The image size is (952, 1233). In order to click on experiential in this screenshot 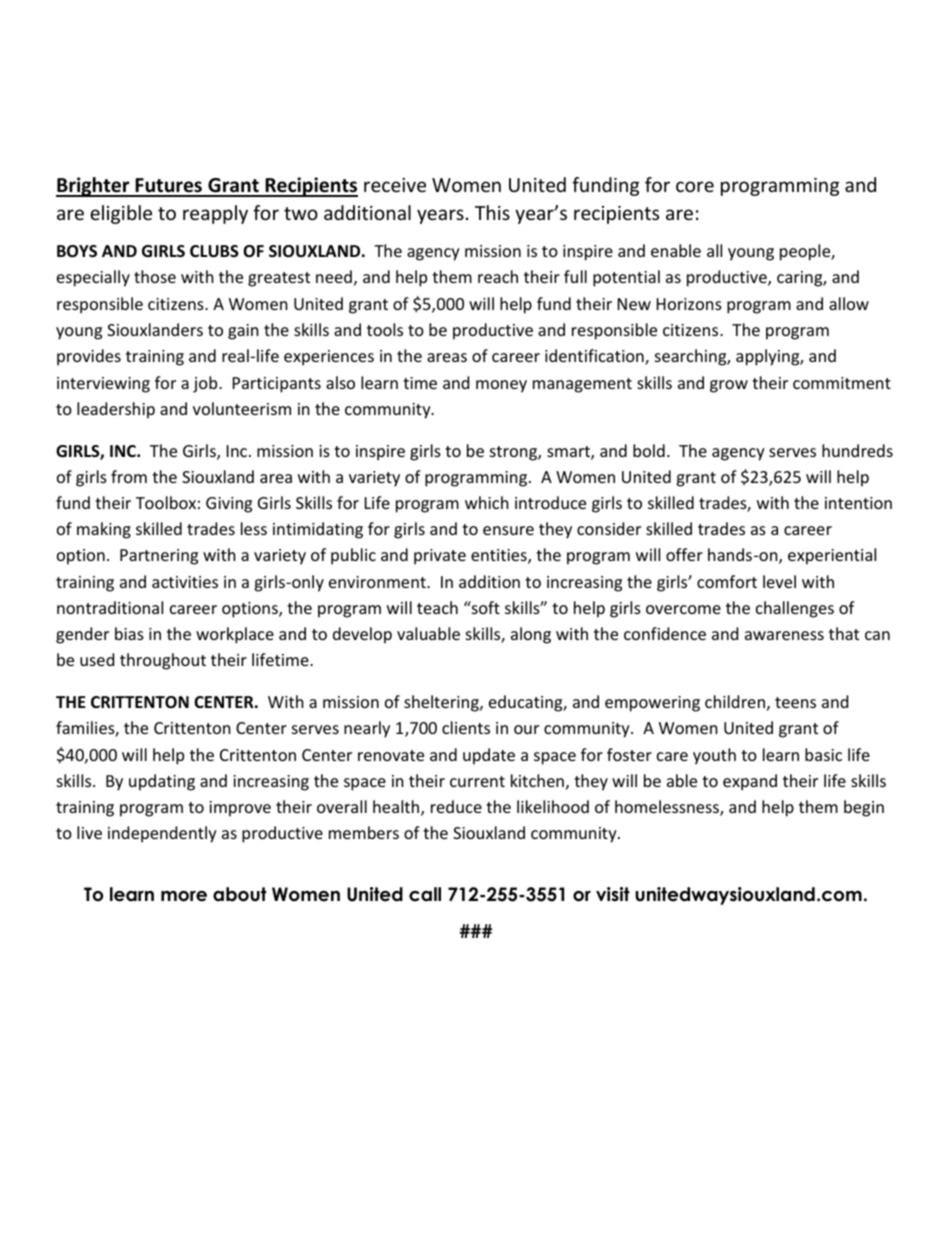, I will do `click(832, 556)`.
